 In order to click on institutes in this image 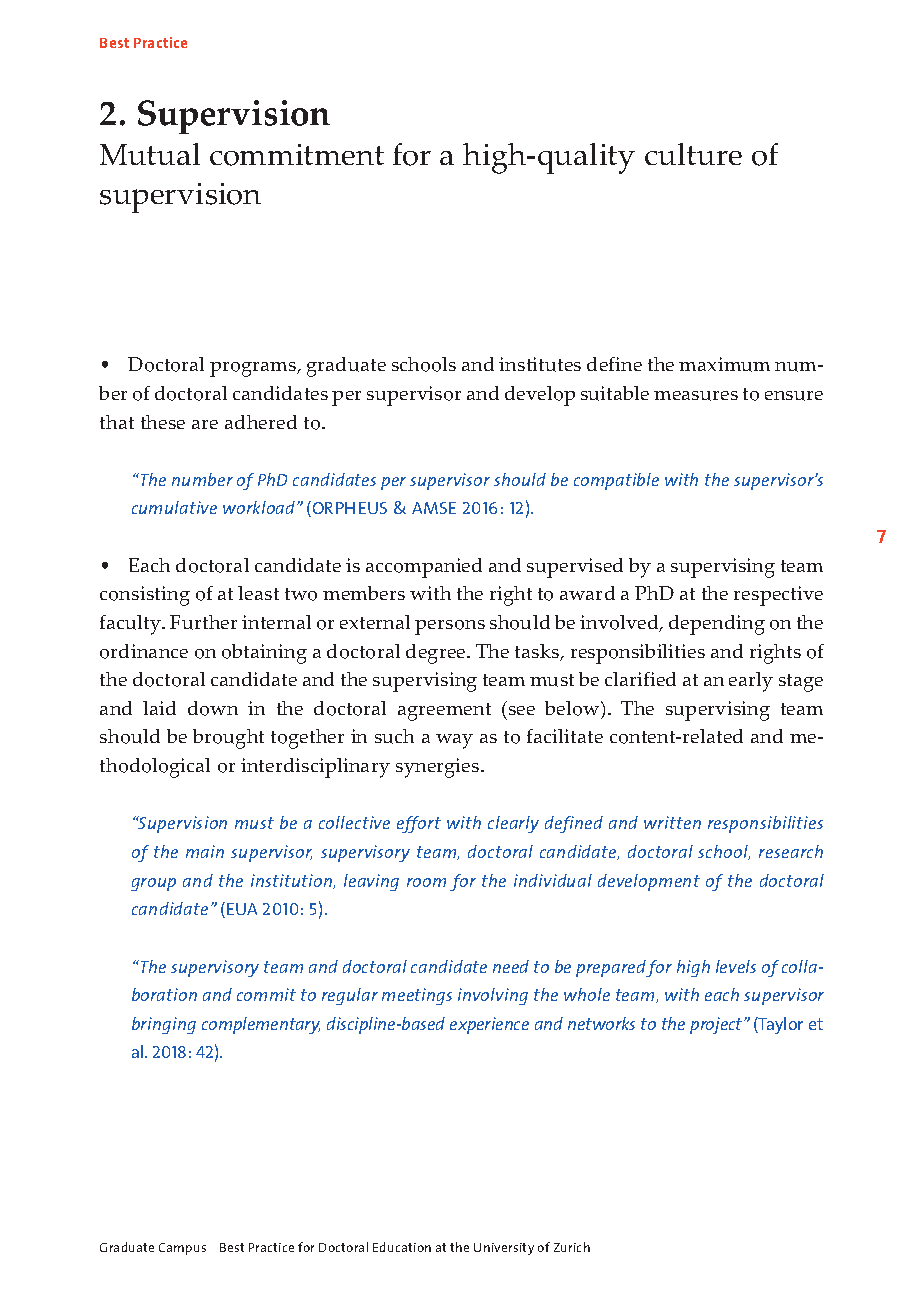, I will do `click(540, 364)`.
